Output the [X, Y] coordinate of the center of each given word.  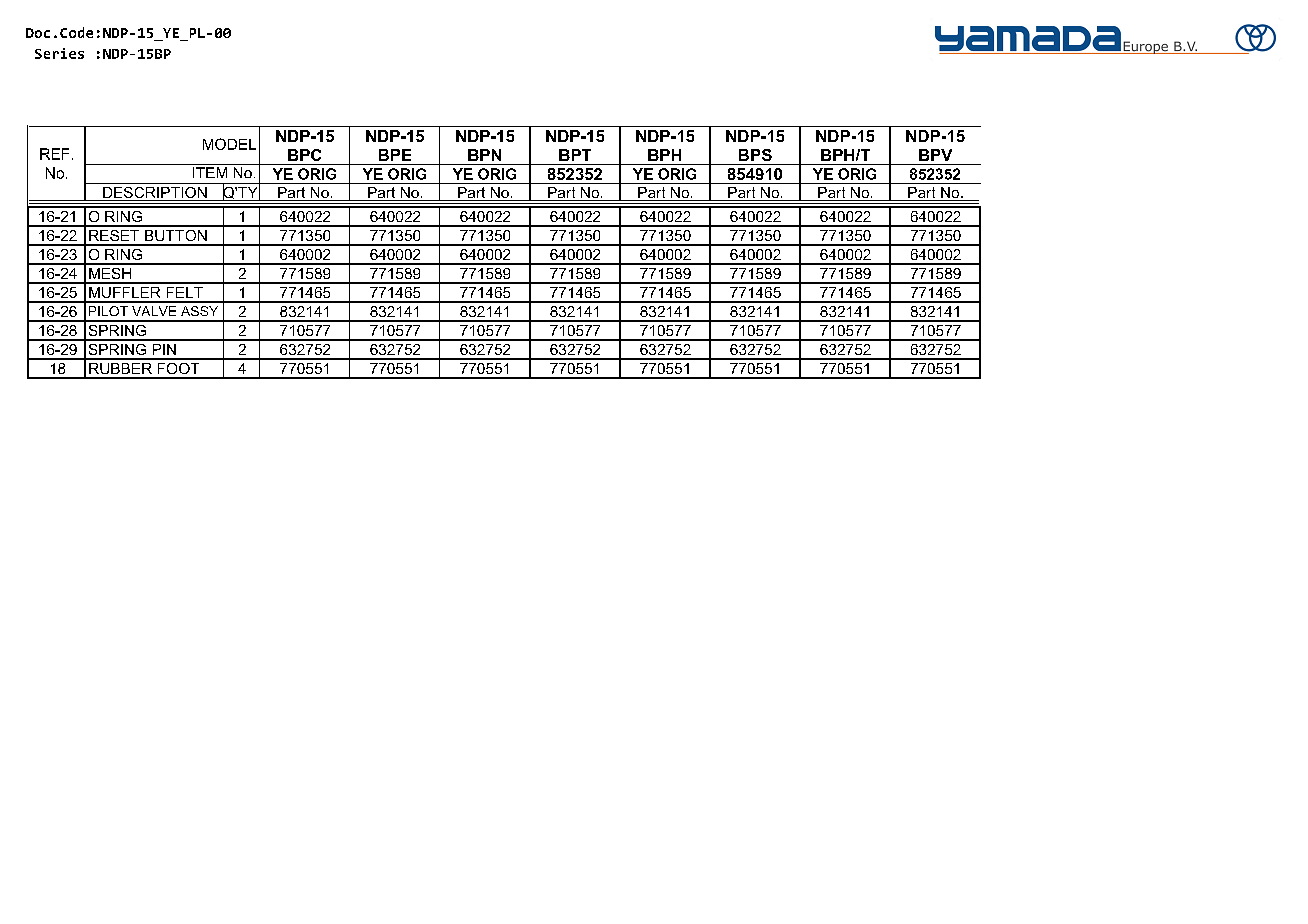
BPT [575, 155]
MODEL [229, 144]
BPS [755, 155]
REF [54, 154]
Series [59, 53]
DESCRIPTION [155, 194]
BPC [304, 155]
